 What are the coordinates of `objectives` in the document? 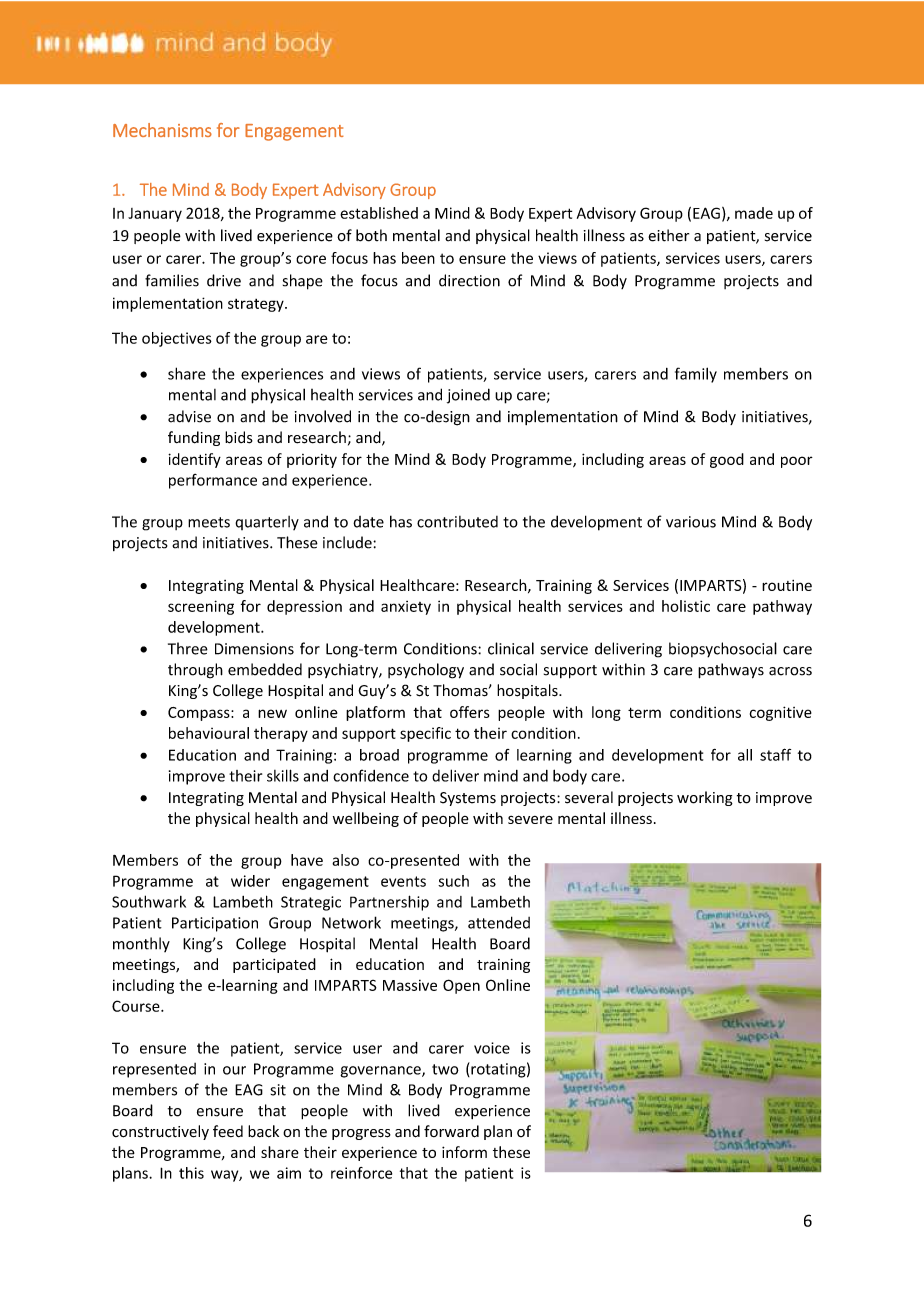 It's located at (177, 339).
